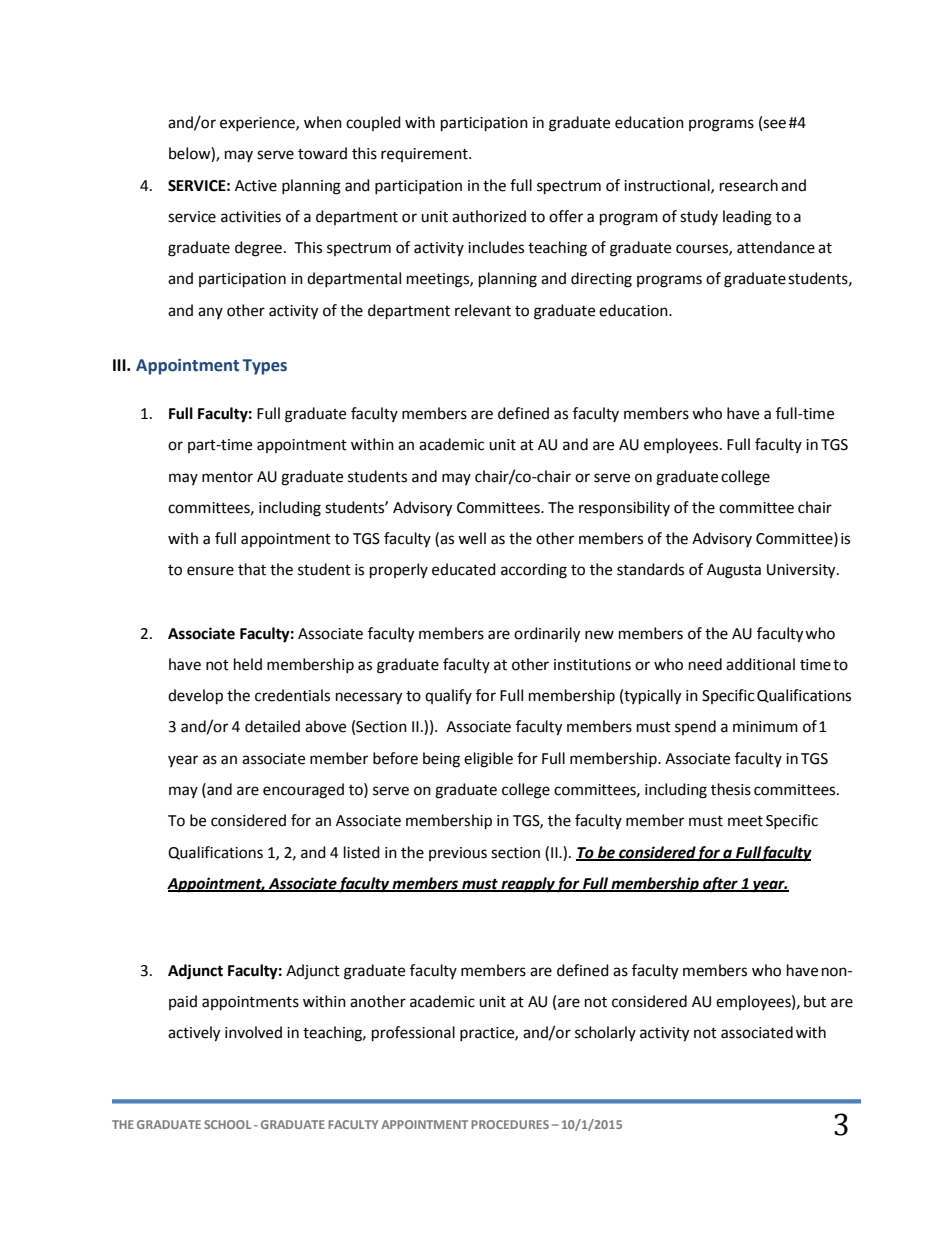  Describe the element at coordinates (749, 185) in the image. I see `research` at that location.
